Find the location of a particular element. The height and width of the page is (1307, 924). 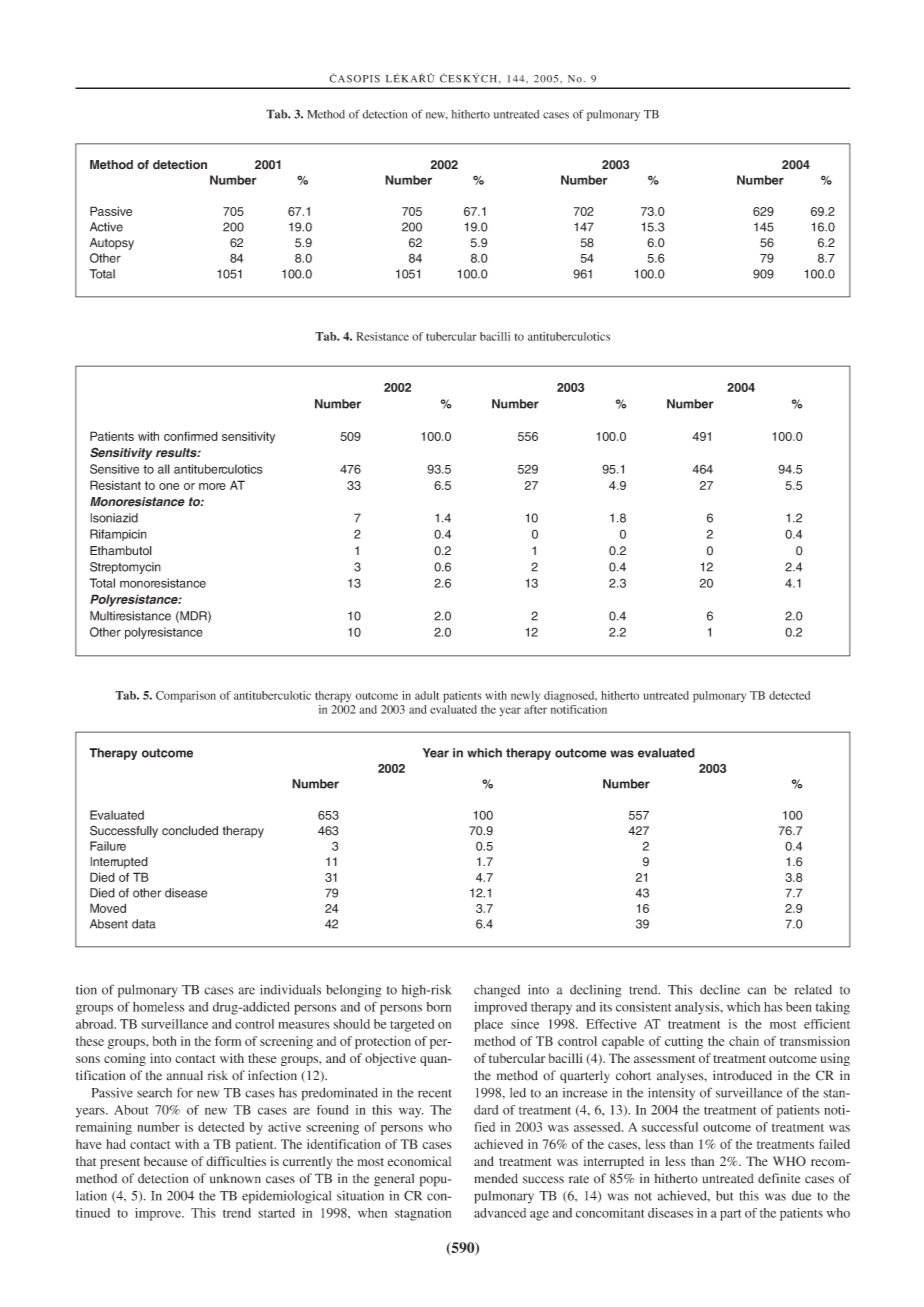

after is located at coordinates (535, 709).
